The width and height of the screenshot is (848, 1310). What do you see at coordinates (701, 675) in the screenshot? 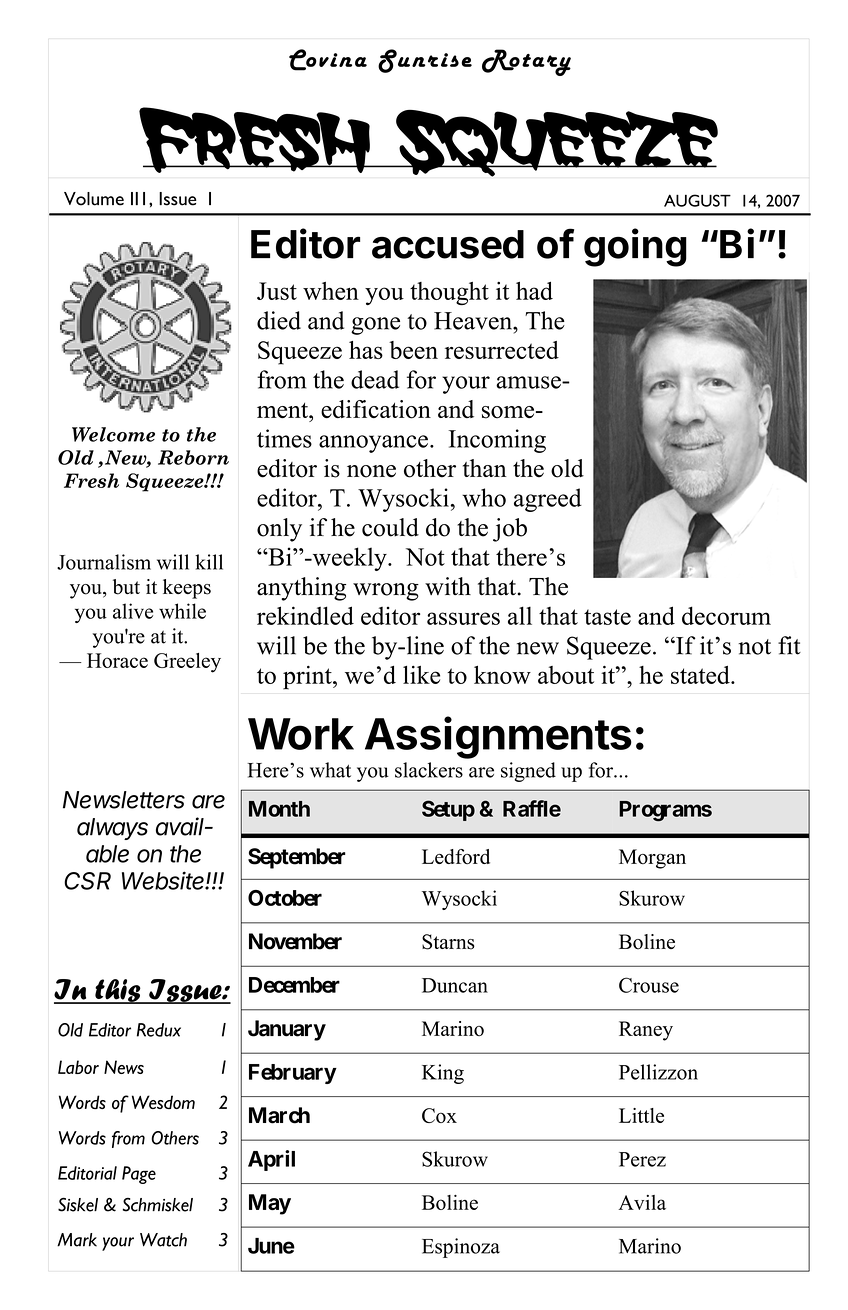
I see `stated` at bounding box center [701, 675].
